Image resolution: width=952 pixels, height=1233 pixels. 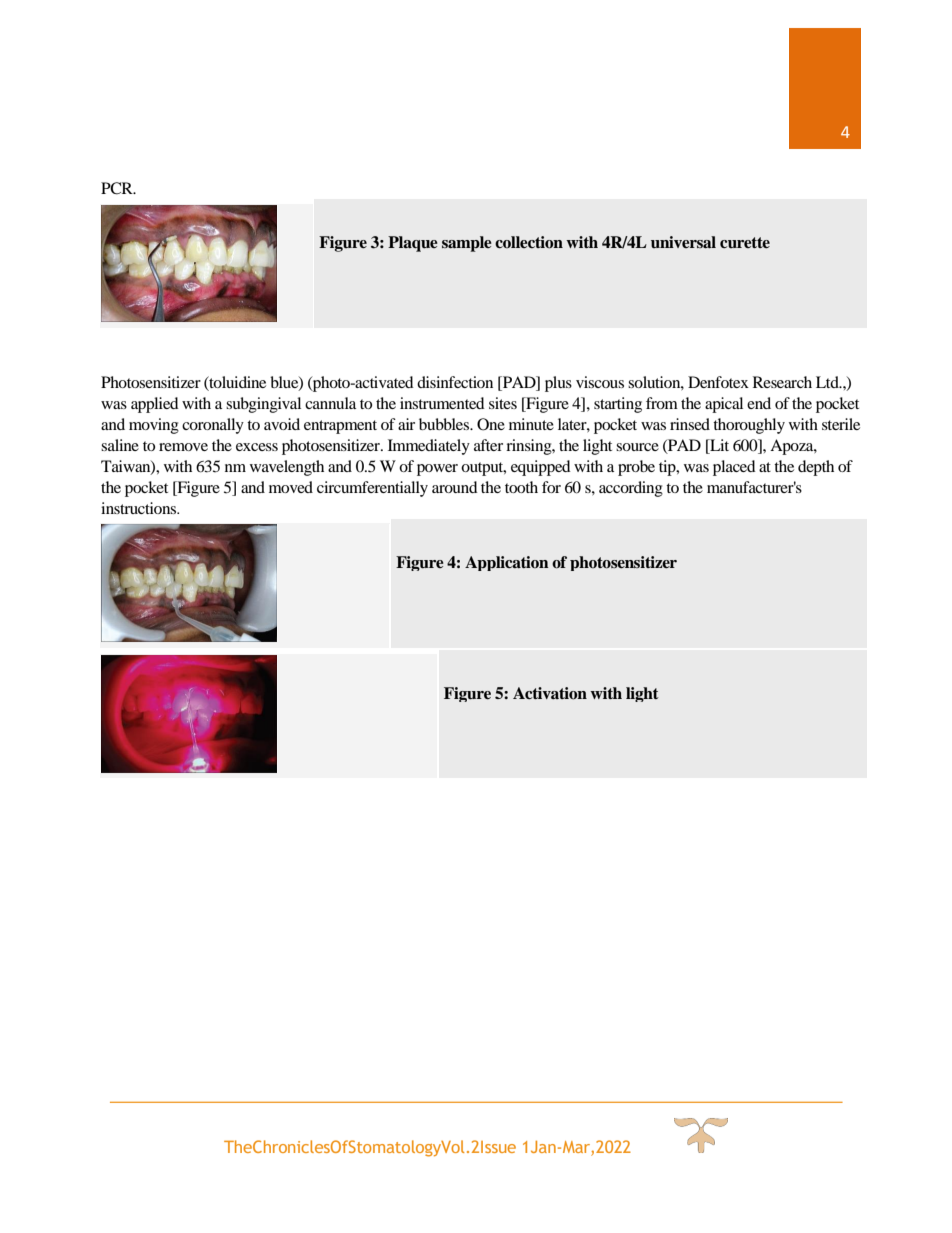 What do you see at coordinates (745, 243) in the document?
I see `curette` at bounding box center [745, 243].
